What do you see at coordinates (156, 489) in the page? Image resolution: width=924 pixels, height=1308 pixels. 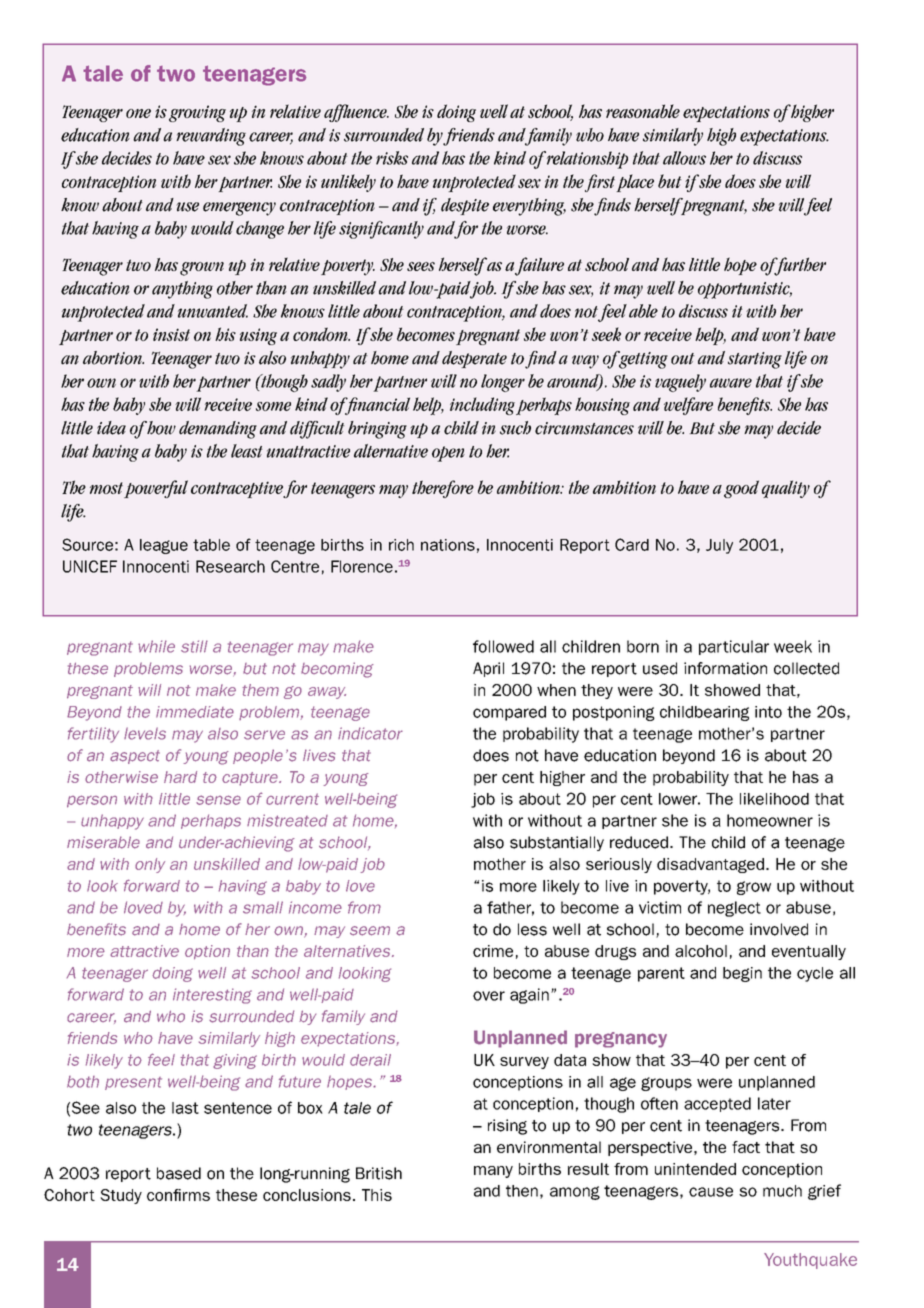 I see `powerful` at bounding box center [156, 489].
